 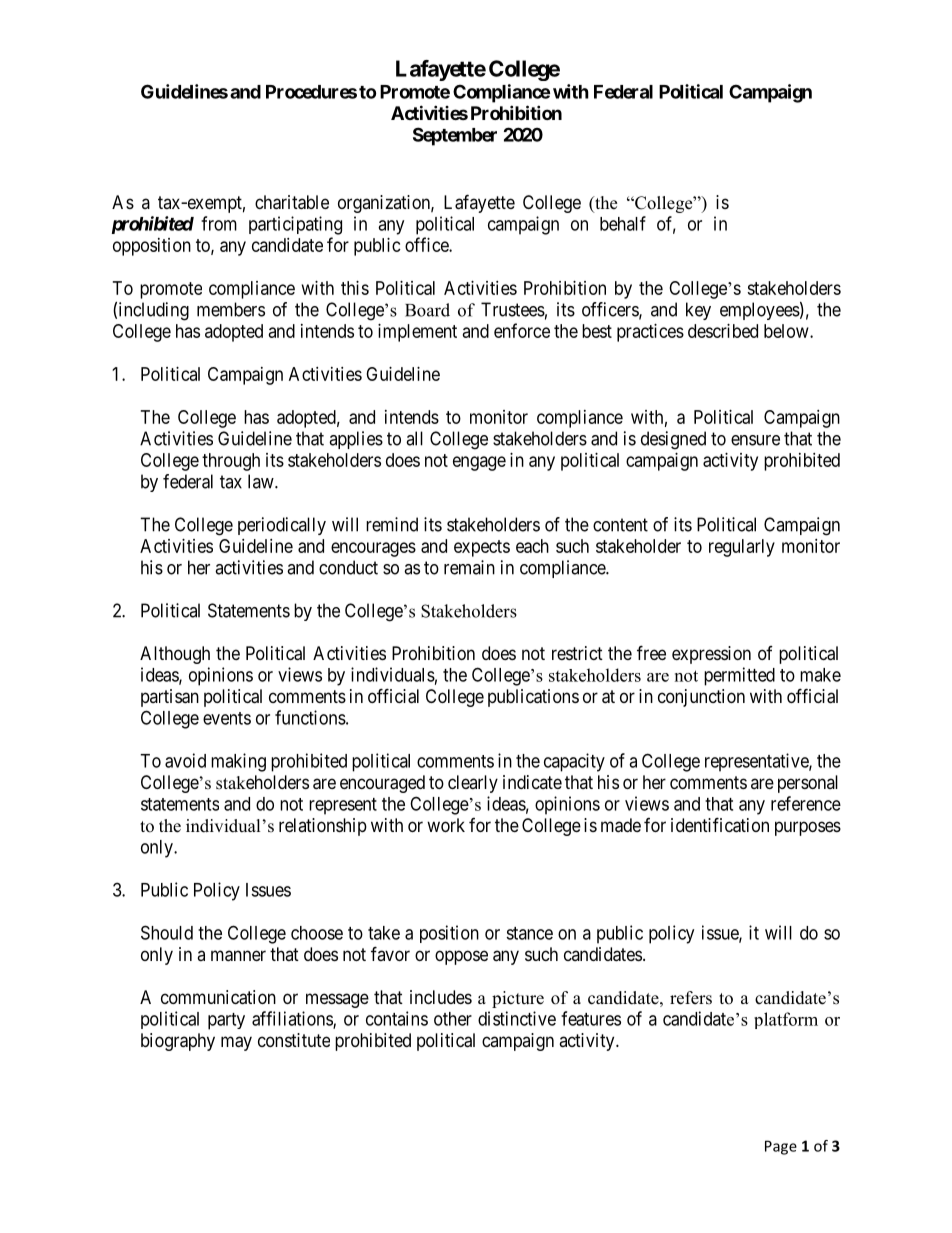 I want to click on restrict, so click(x=577, y=653).
